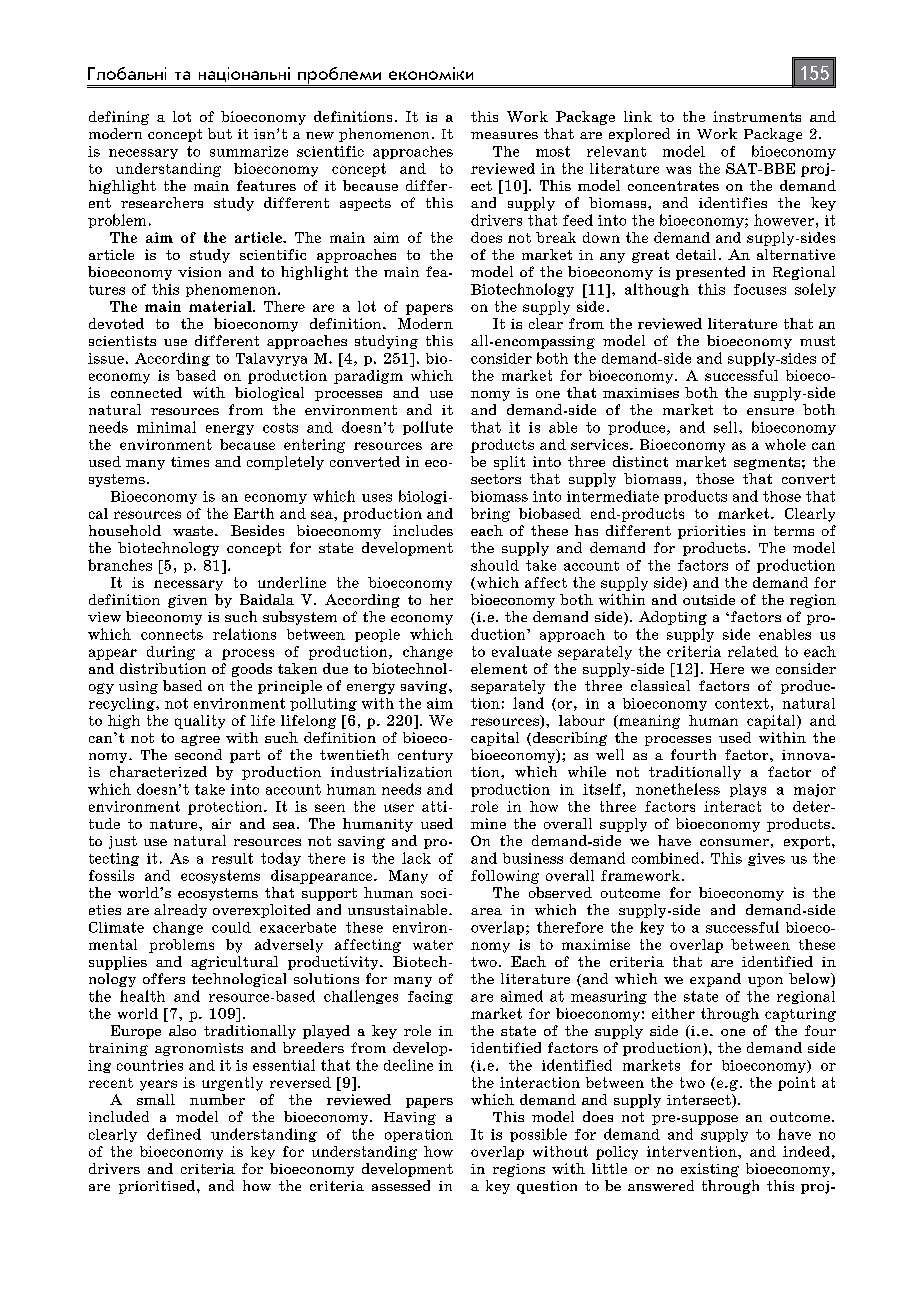 This screenshot has height=1308, width=924. What do you see at coordinates (249, 151) in the screenshot?
I see `summarize` at bounding box center [249, 151].
